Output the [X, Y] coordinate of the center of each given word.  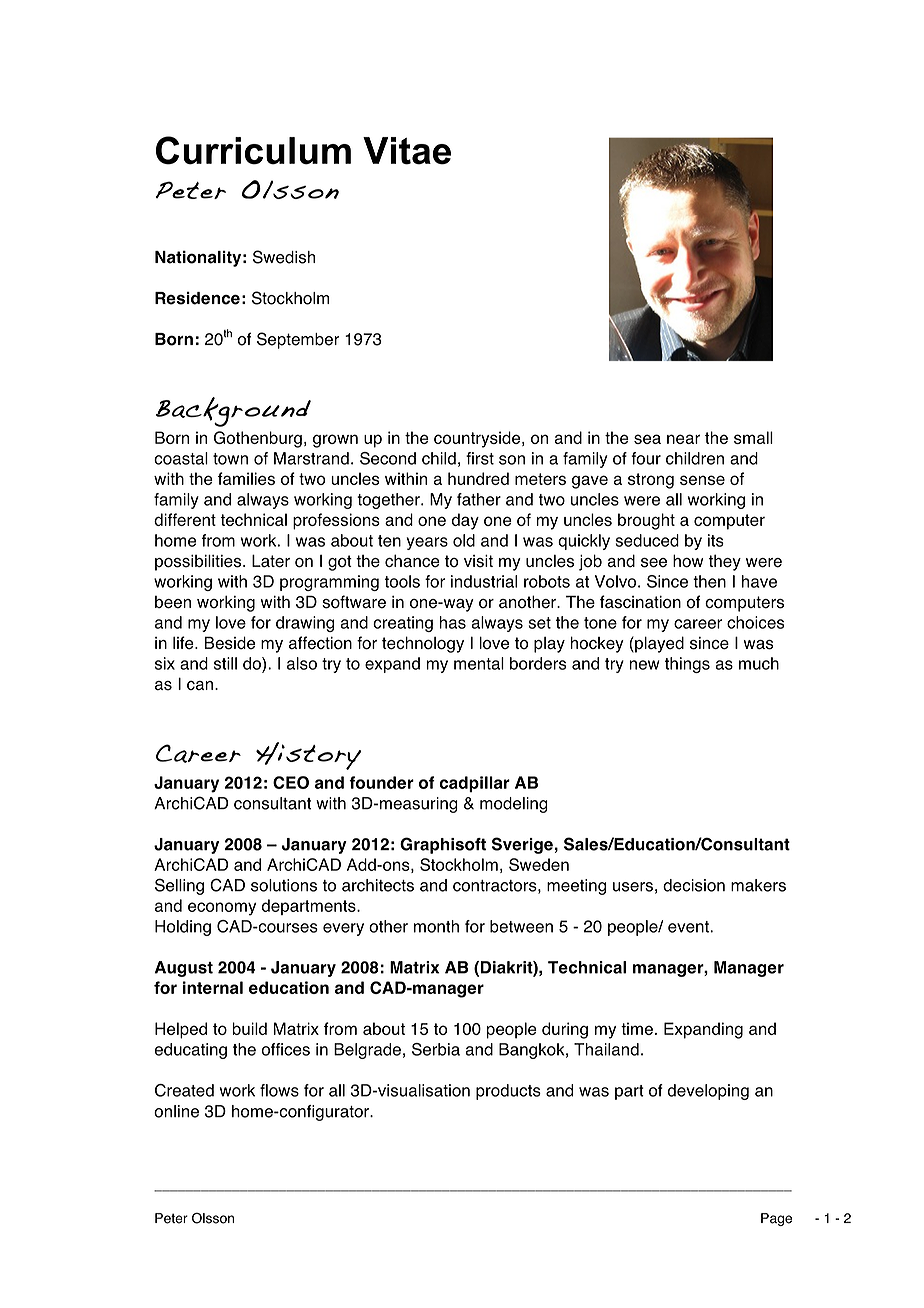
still [225, 663]
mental [479, 663]
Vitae [407, 151]
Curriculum [253, 150]
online [176, 1111]
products [508, 1092]
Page [776, 1219]
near [683, 439]
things [687, 665]
